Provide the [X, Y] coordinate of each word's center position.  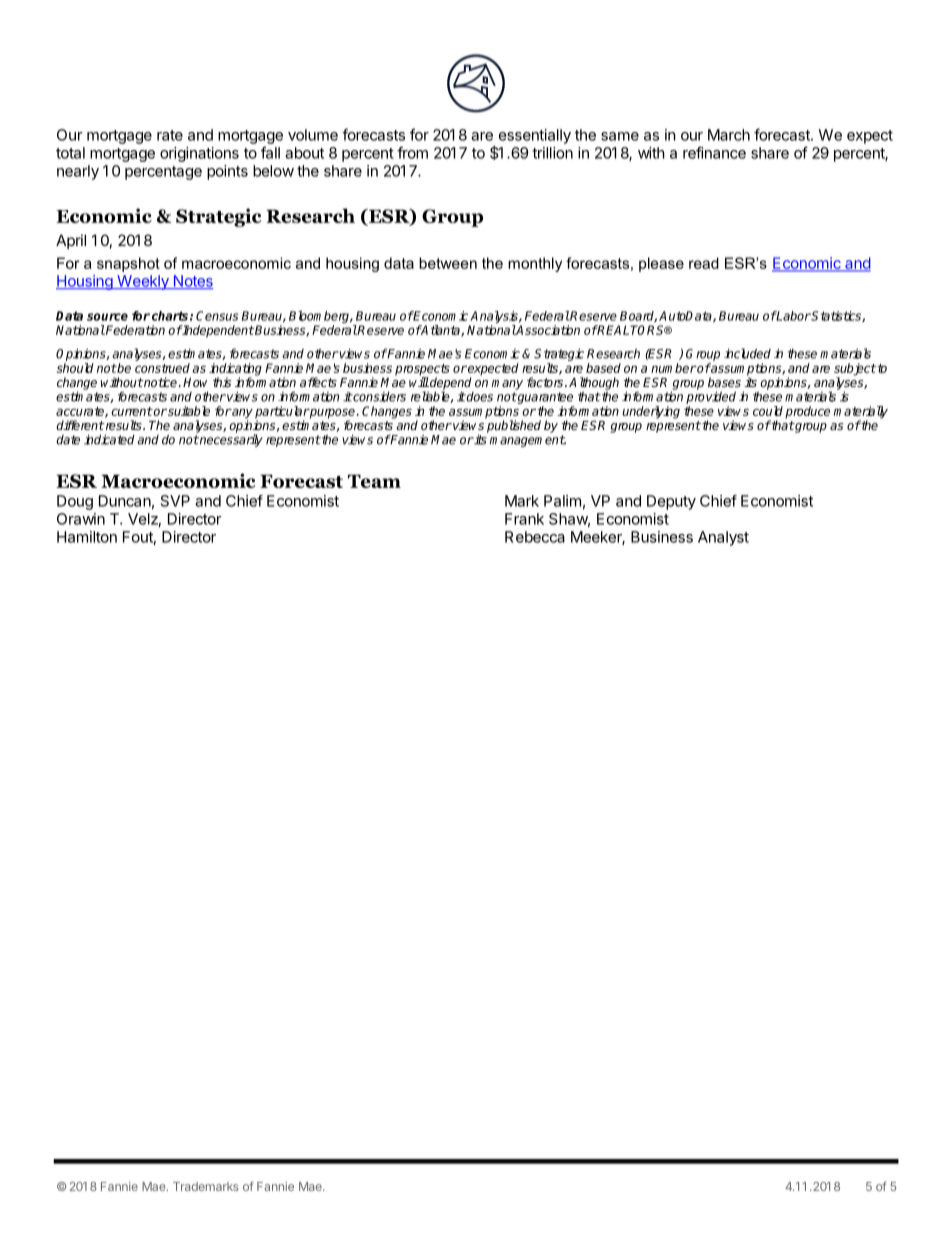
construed [162, 368]
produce [807, 412]
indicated [109, 439]
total [70, 153]
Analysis [494, 318]
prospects [422, 371]
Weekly [143, 282]
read [704, 263]
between [448, 263]
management [528, 441]
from [412, 152]
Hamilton [87, 537]
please [661, 264]
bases [724, 382]
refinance [714, 152]
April [71, 241]
